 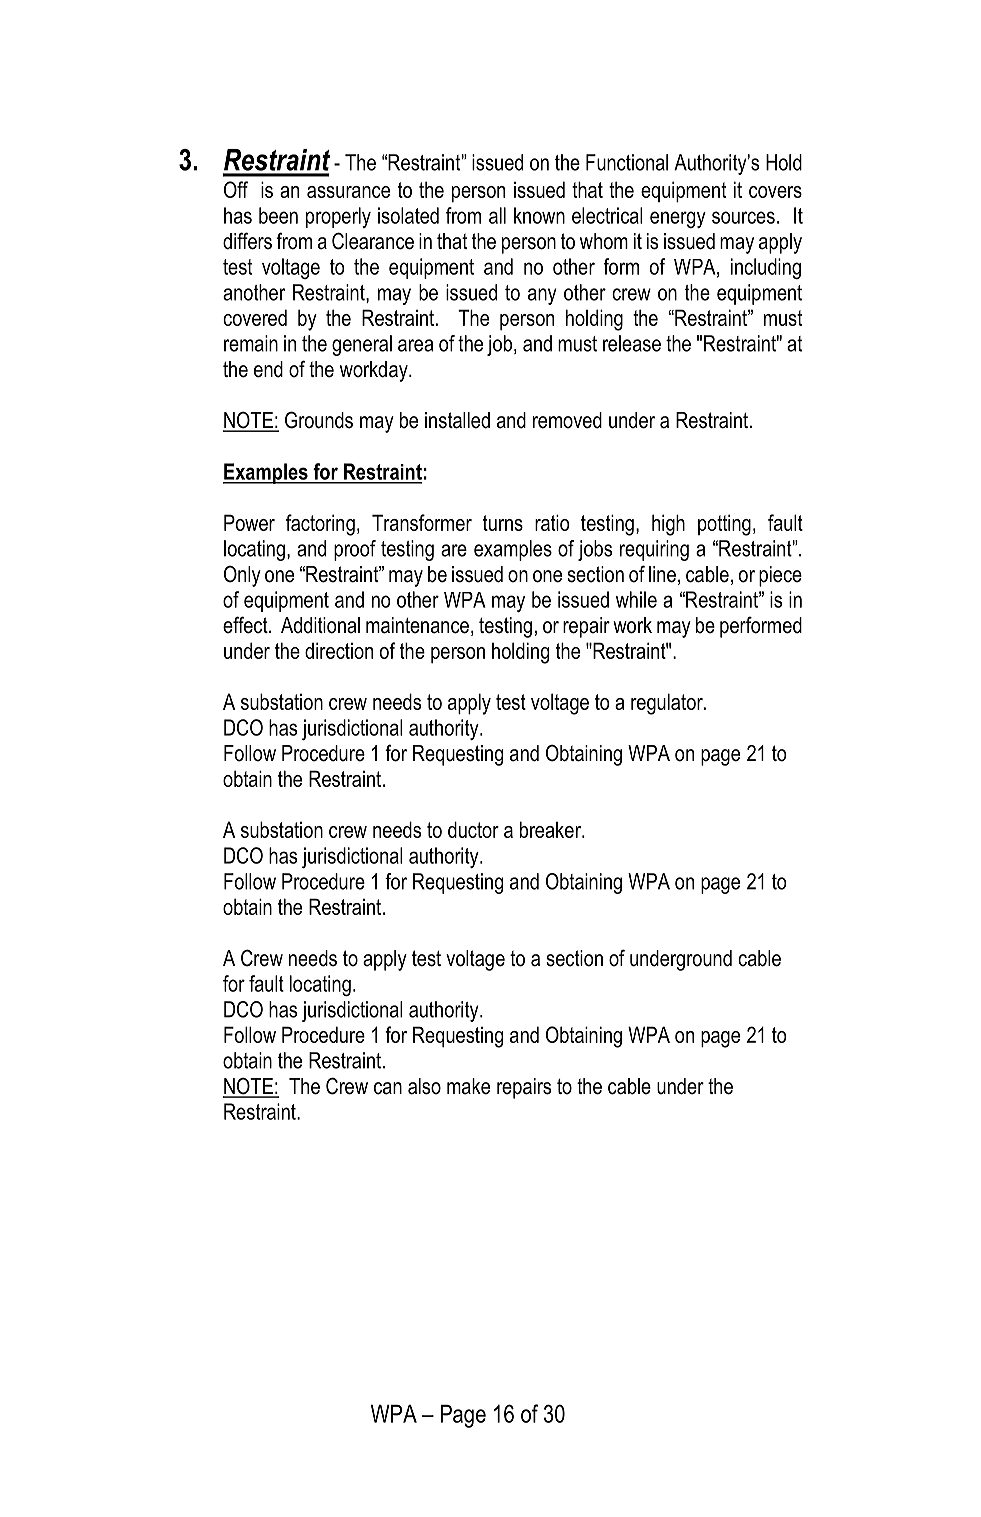 I want to click on installed, so click(x=457, y=420).
